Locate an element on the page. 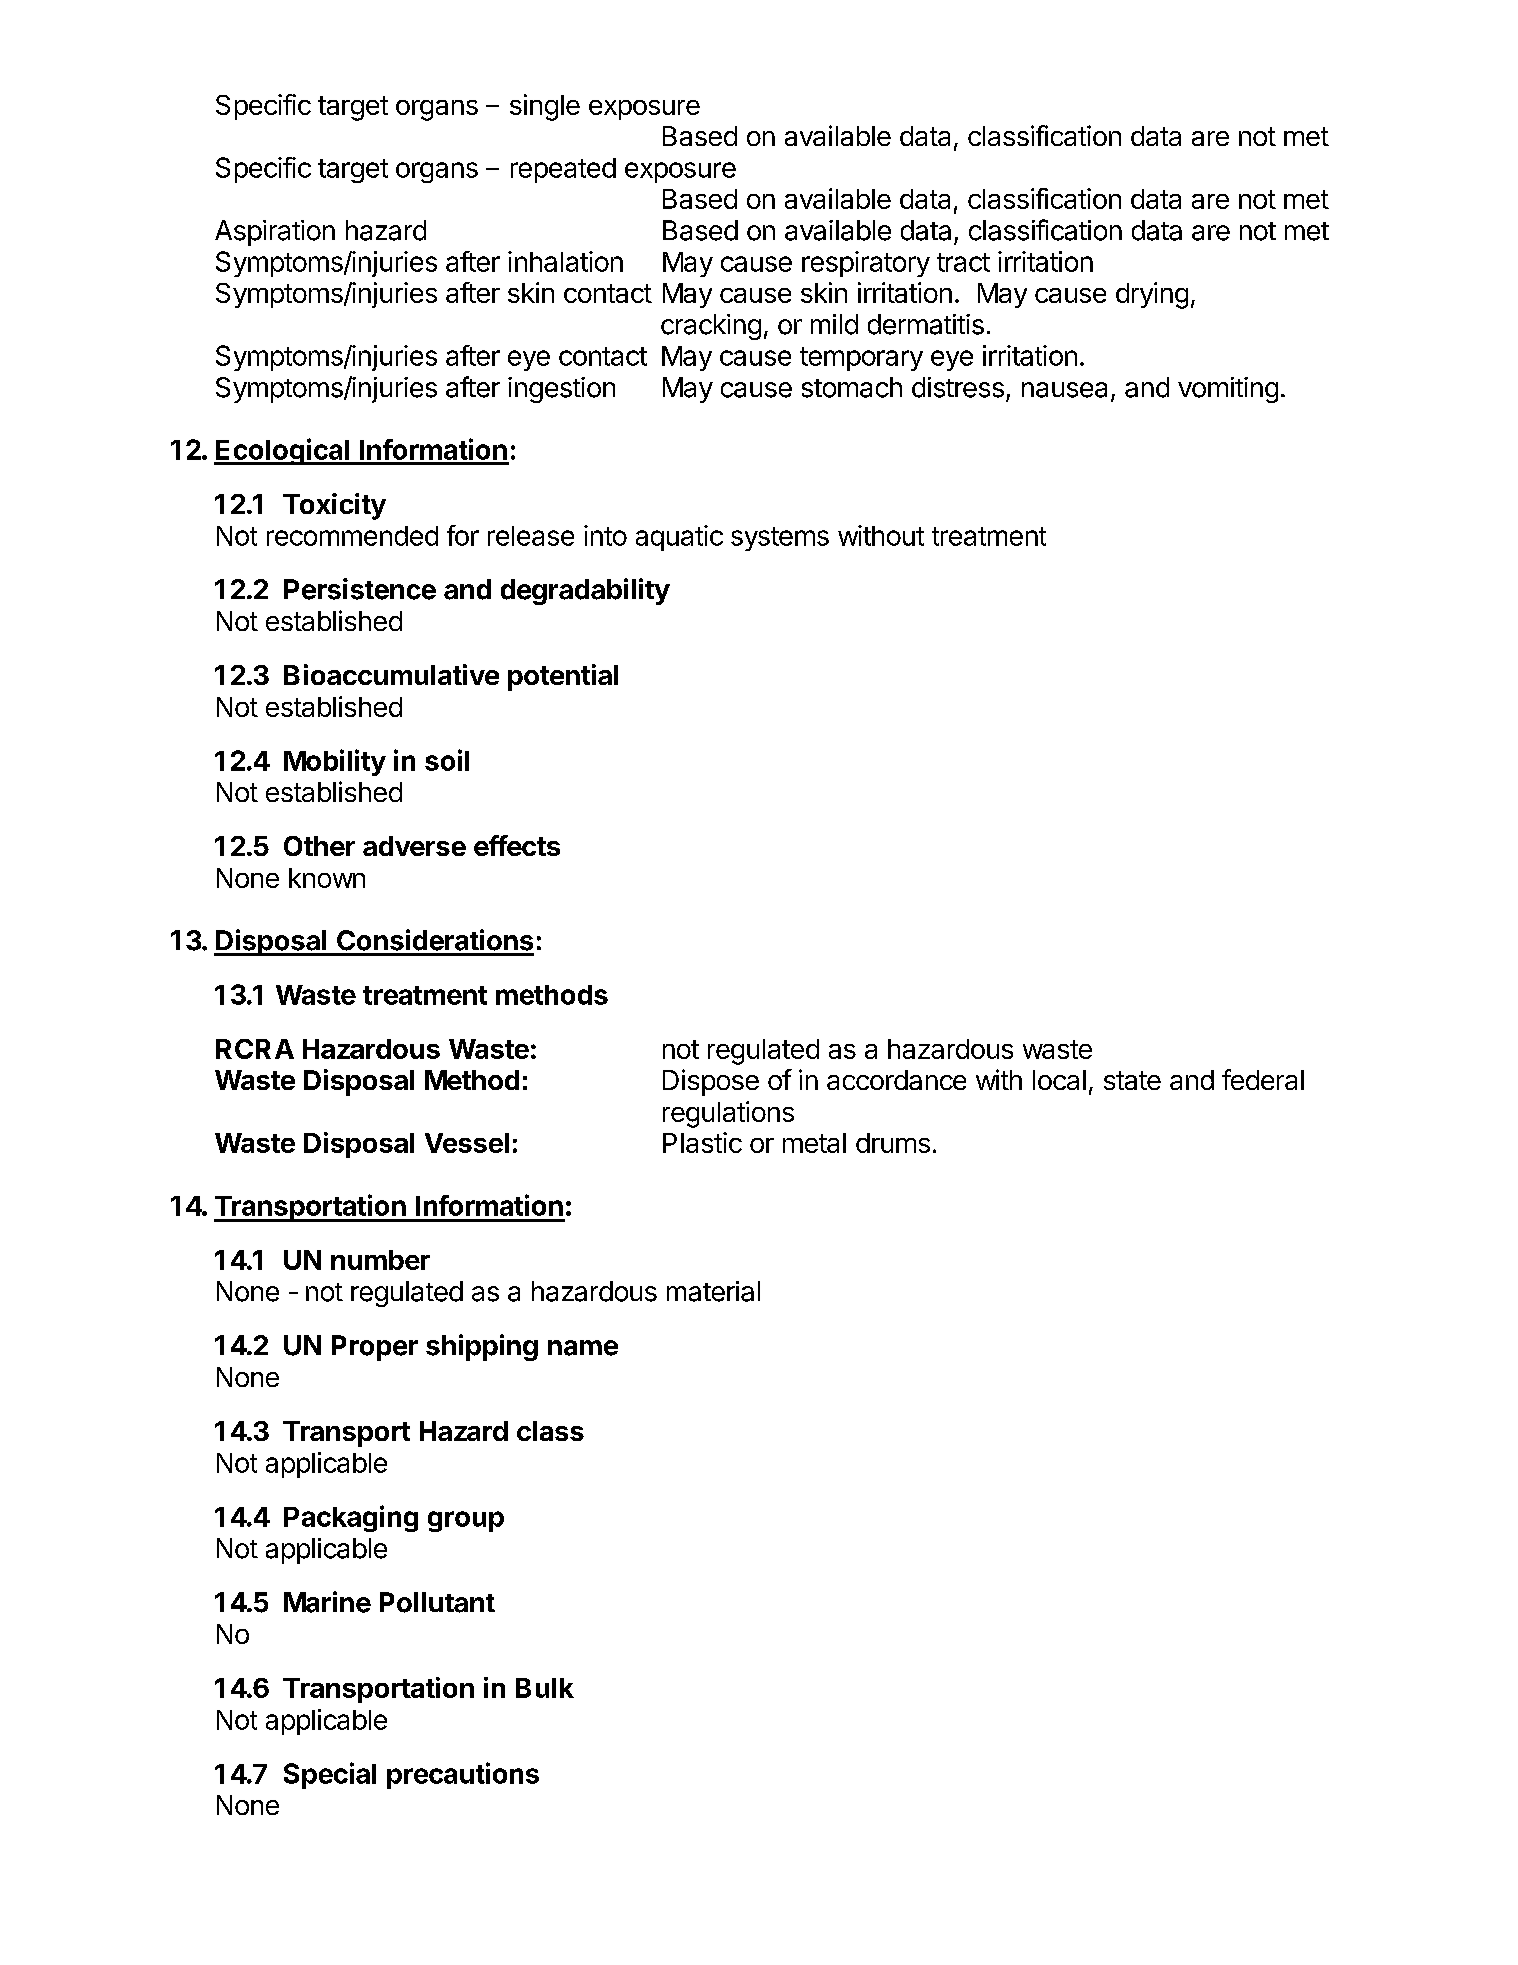 The height and width of the page is (1965, 1518). Special is located at coordinates (330, 1775).
